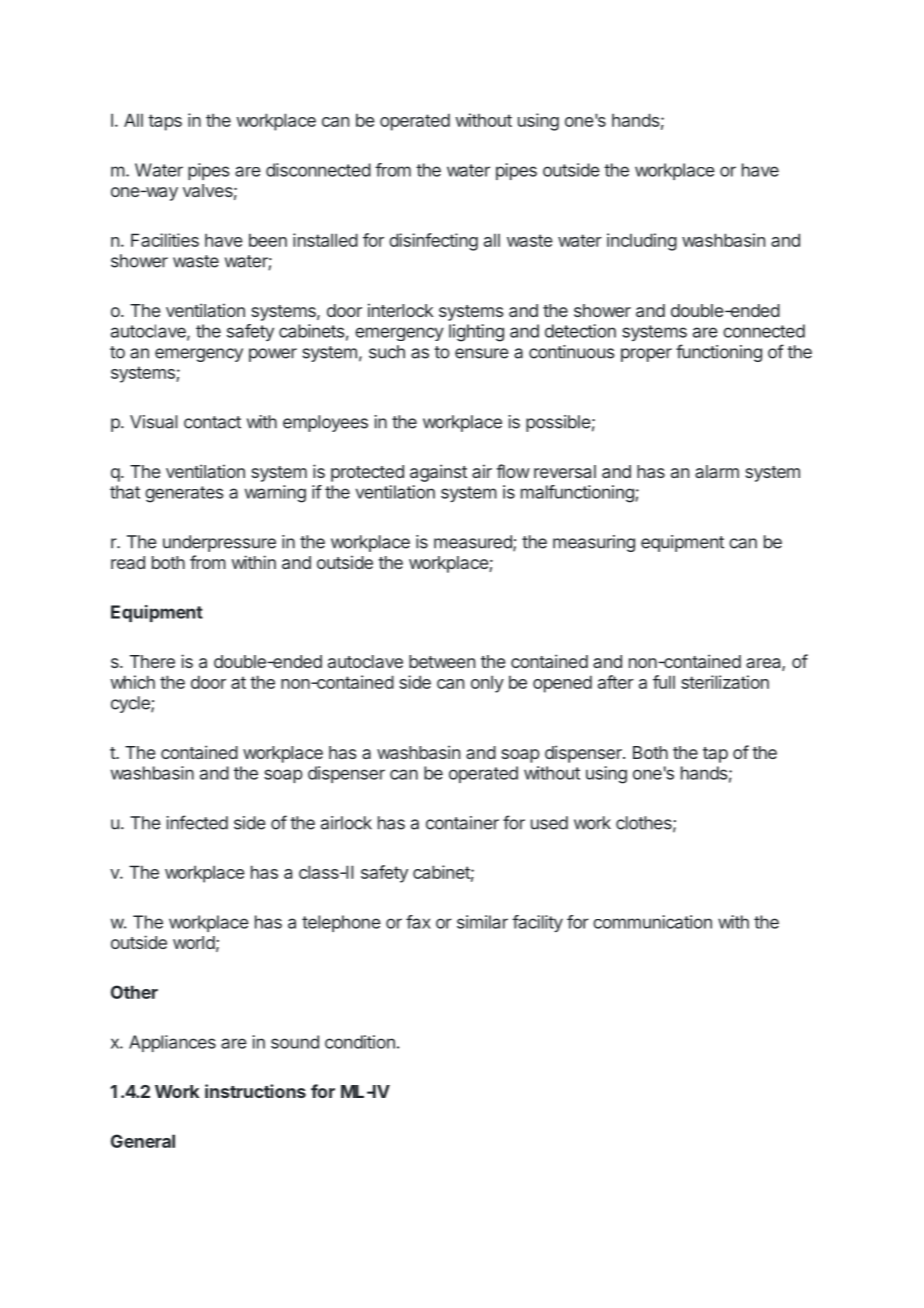 This screenshot has width=924, height=1308. I want to click on ensure, so click(482, 353).
